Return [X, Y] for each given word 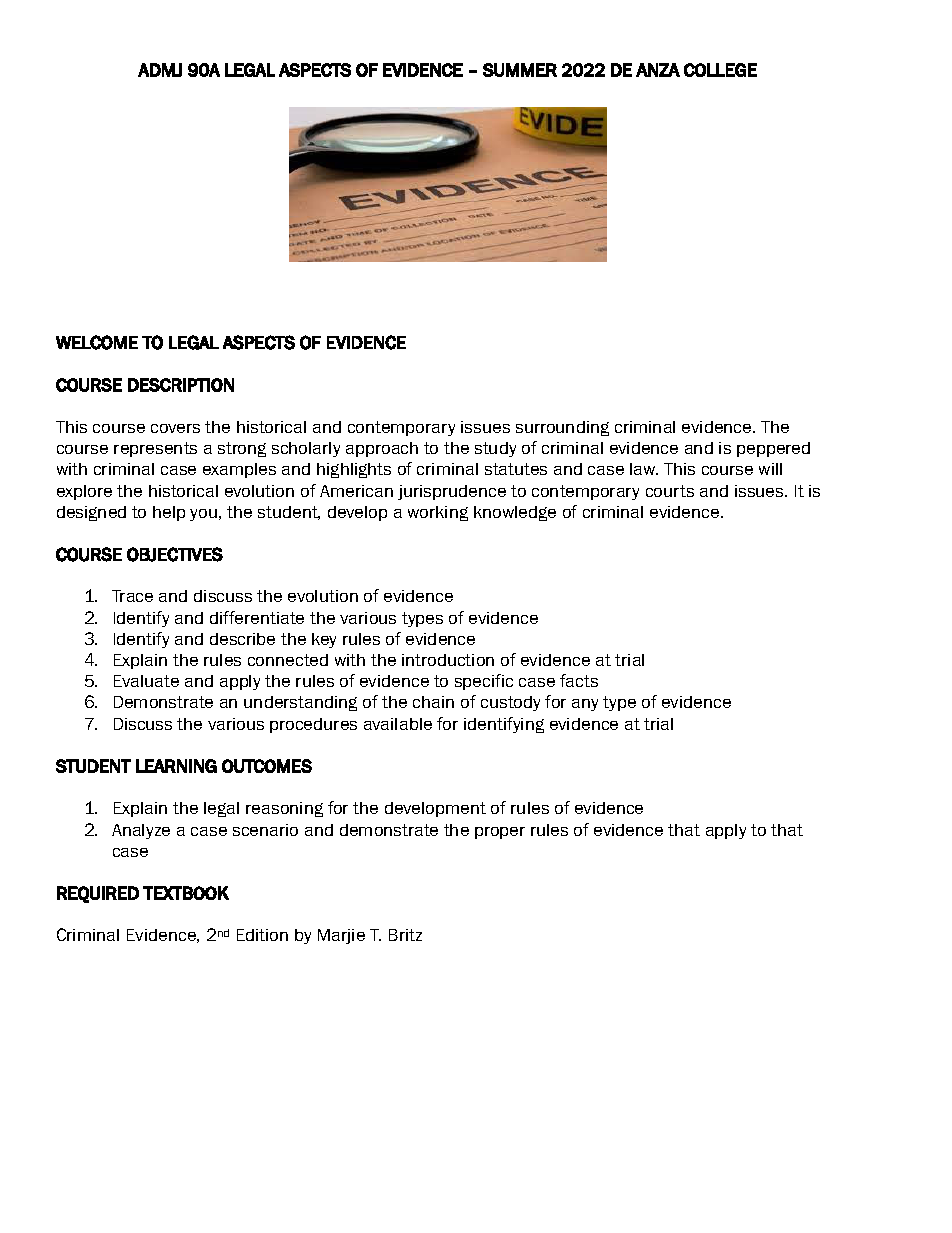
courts [670, 491]
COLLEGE [720, 70]
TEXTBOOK [186, 893]
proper [500, 833]
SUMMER [520, 70]
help [169, 513]
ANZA [658, 70]
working [438, 513]
